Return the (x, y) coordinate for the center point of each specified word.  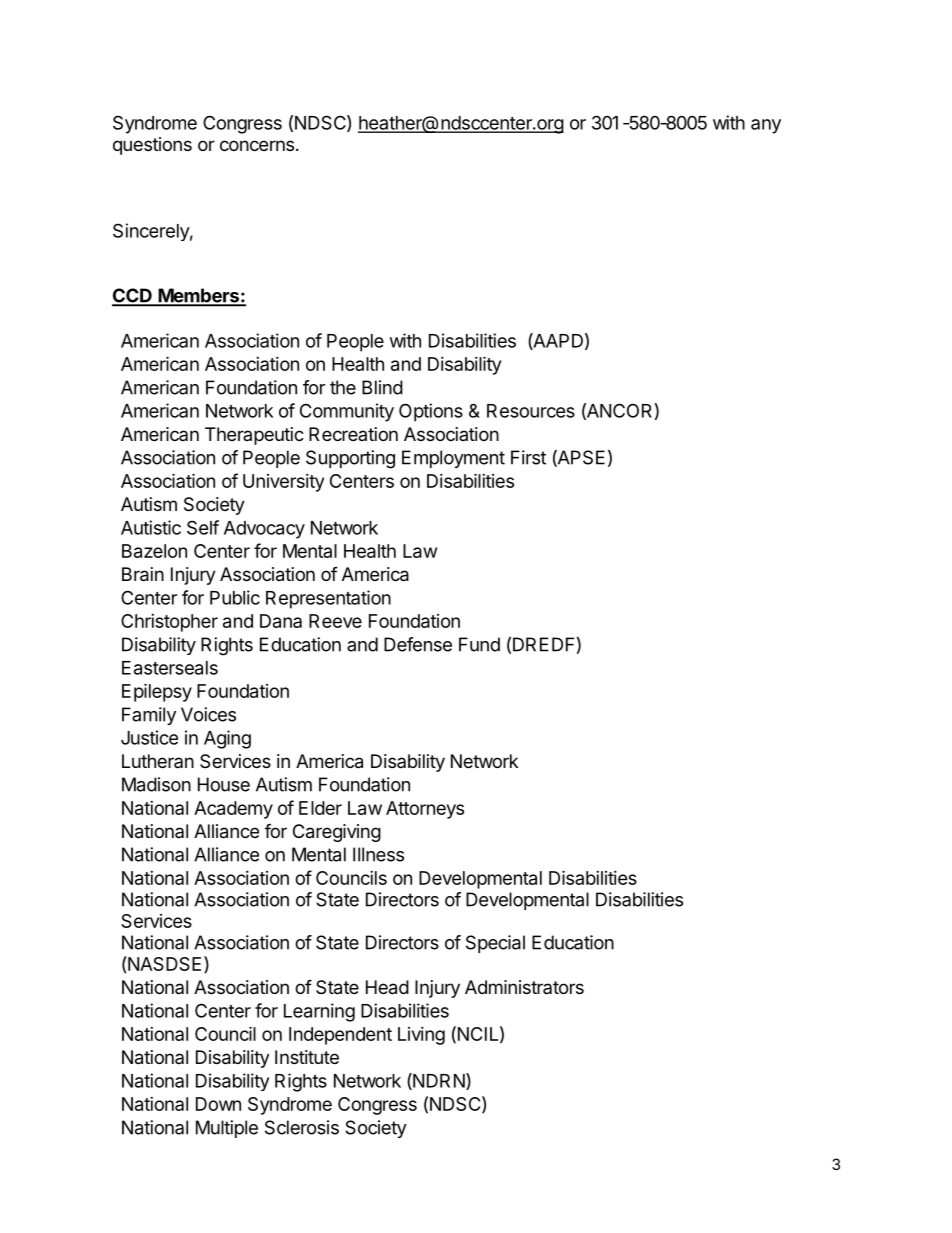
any (766, 126)
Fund (479, 644)
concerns (257, 145)
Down (218, 1104)
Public (235, 597)
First (528, 457)
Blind (382, 387)
